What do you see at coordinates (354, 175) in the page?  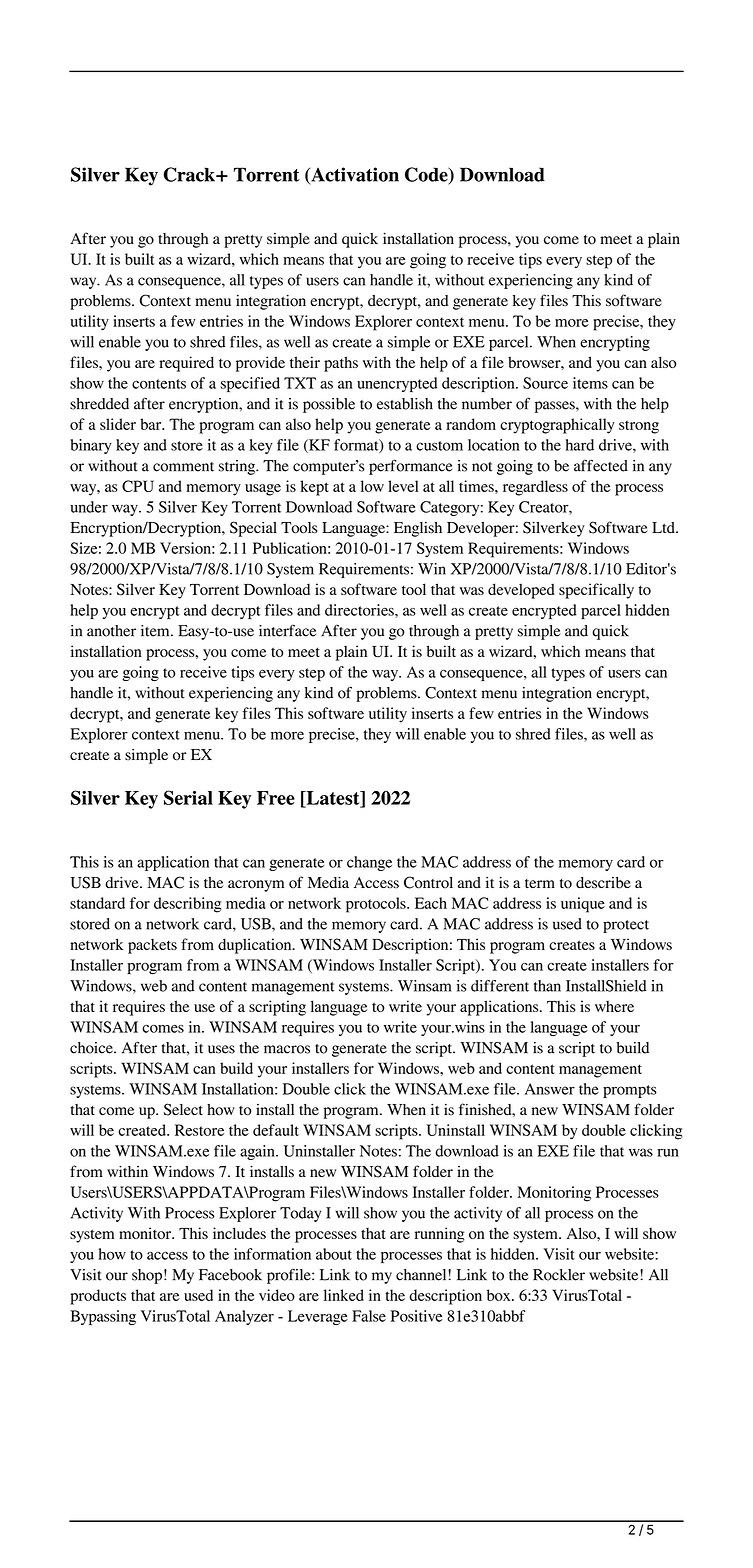 I see `Activation` at bounding box center [354, 175].
